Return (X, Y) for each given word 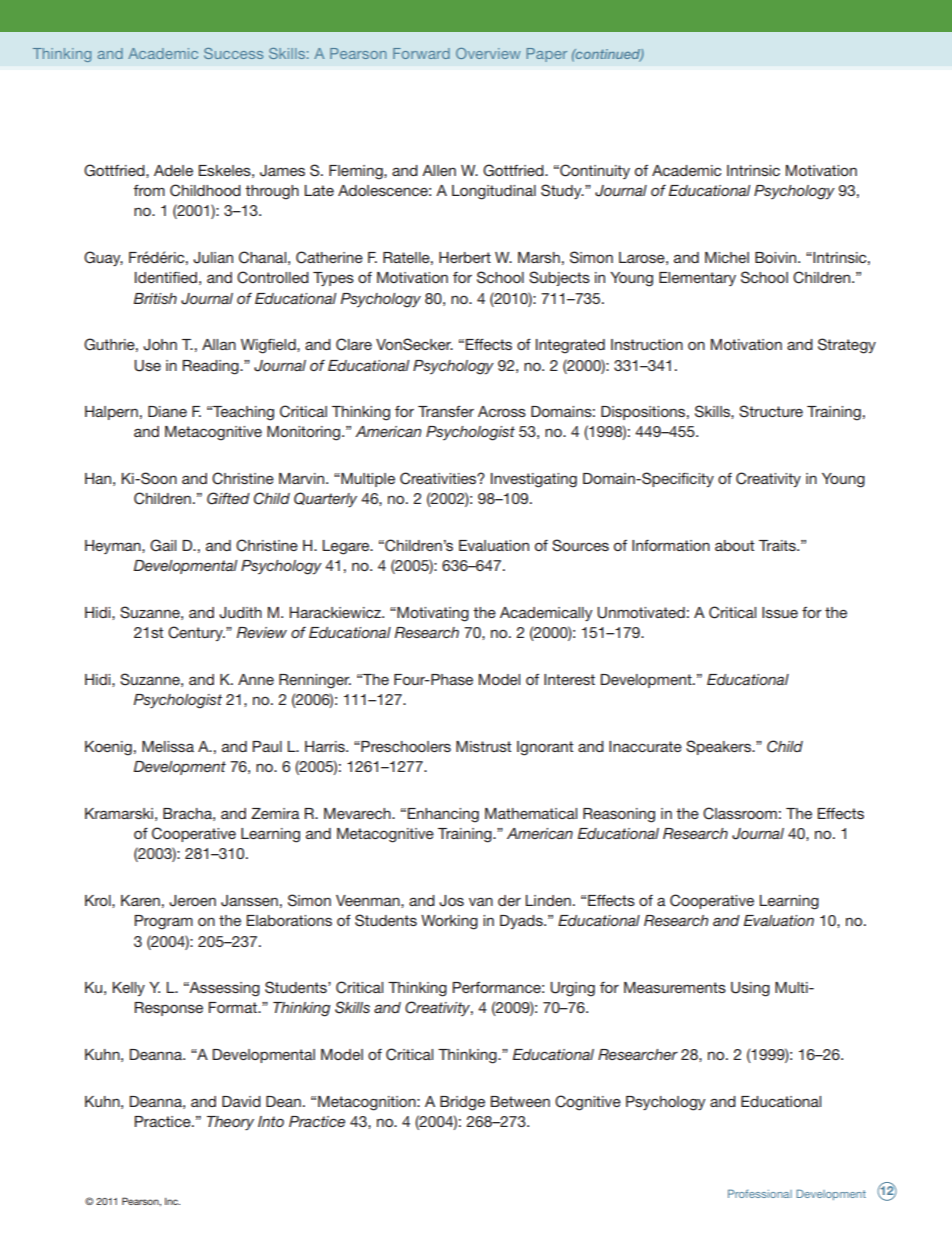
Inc (172, 1201)
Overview (488, 53)
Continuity (594, 171)
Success (233, 53)
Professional (760, 1193)
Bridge (462, 1103)
